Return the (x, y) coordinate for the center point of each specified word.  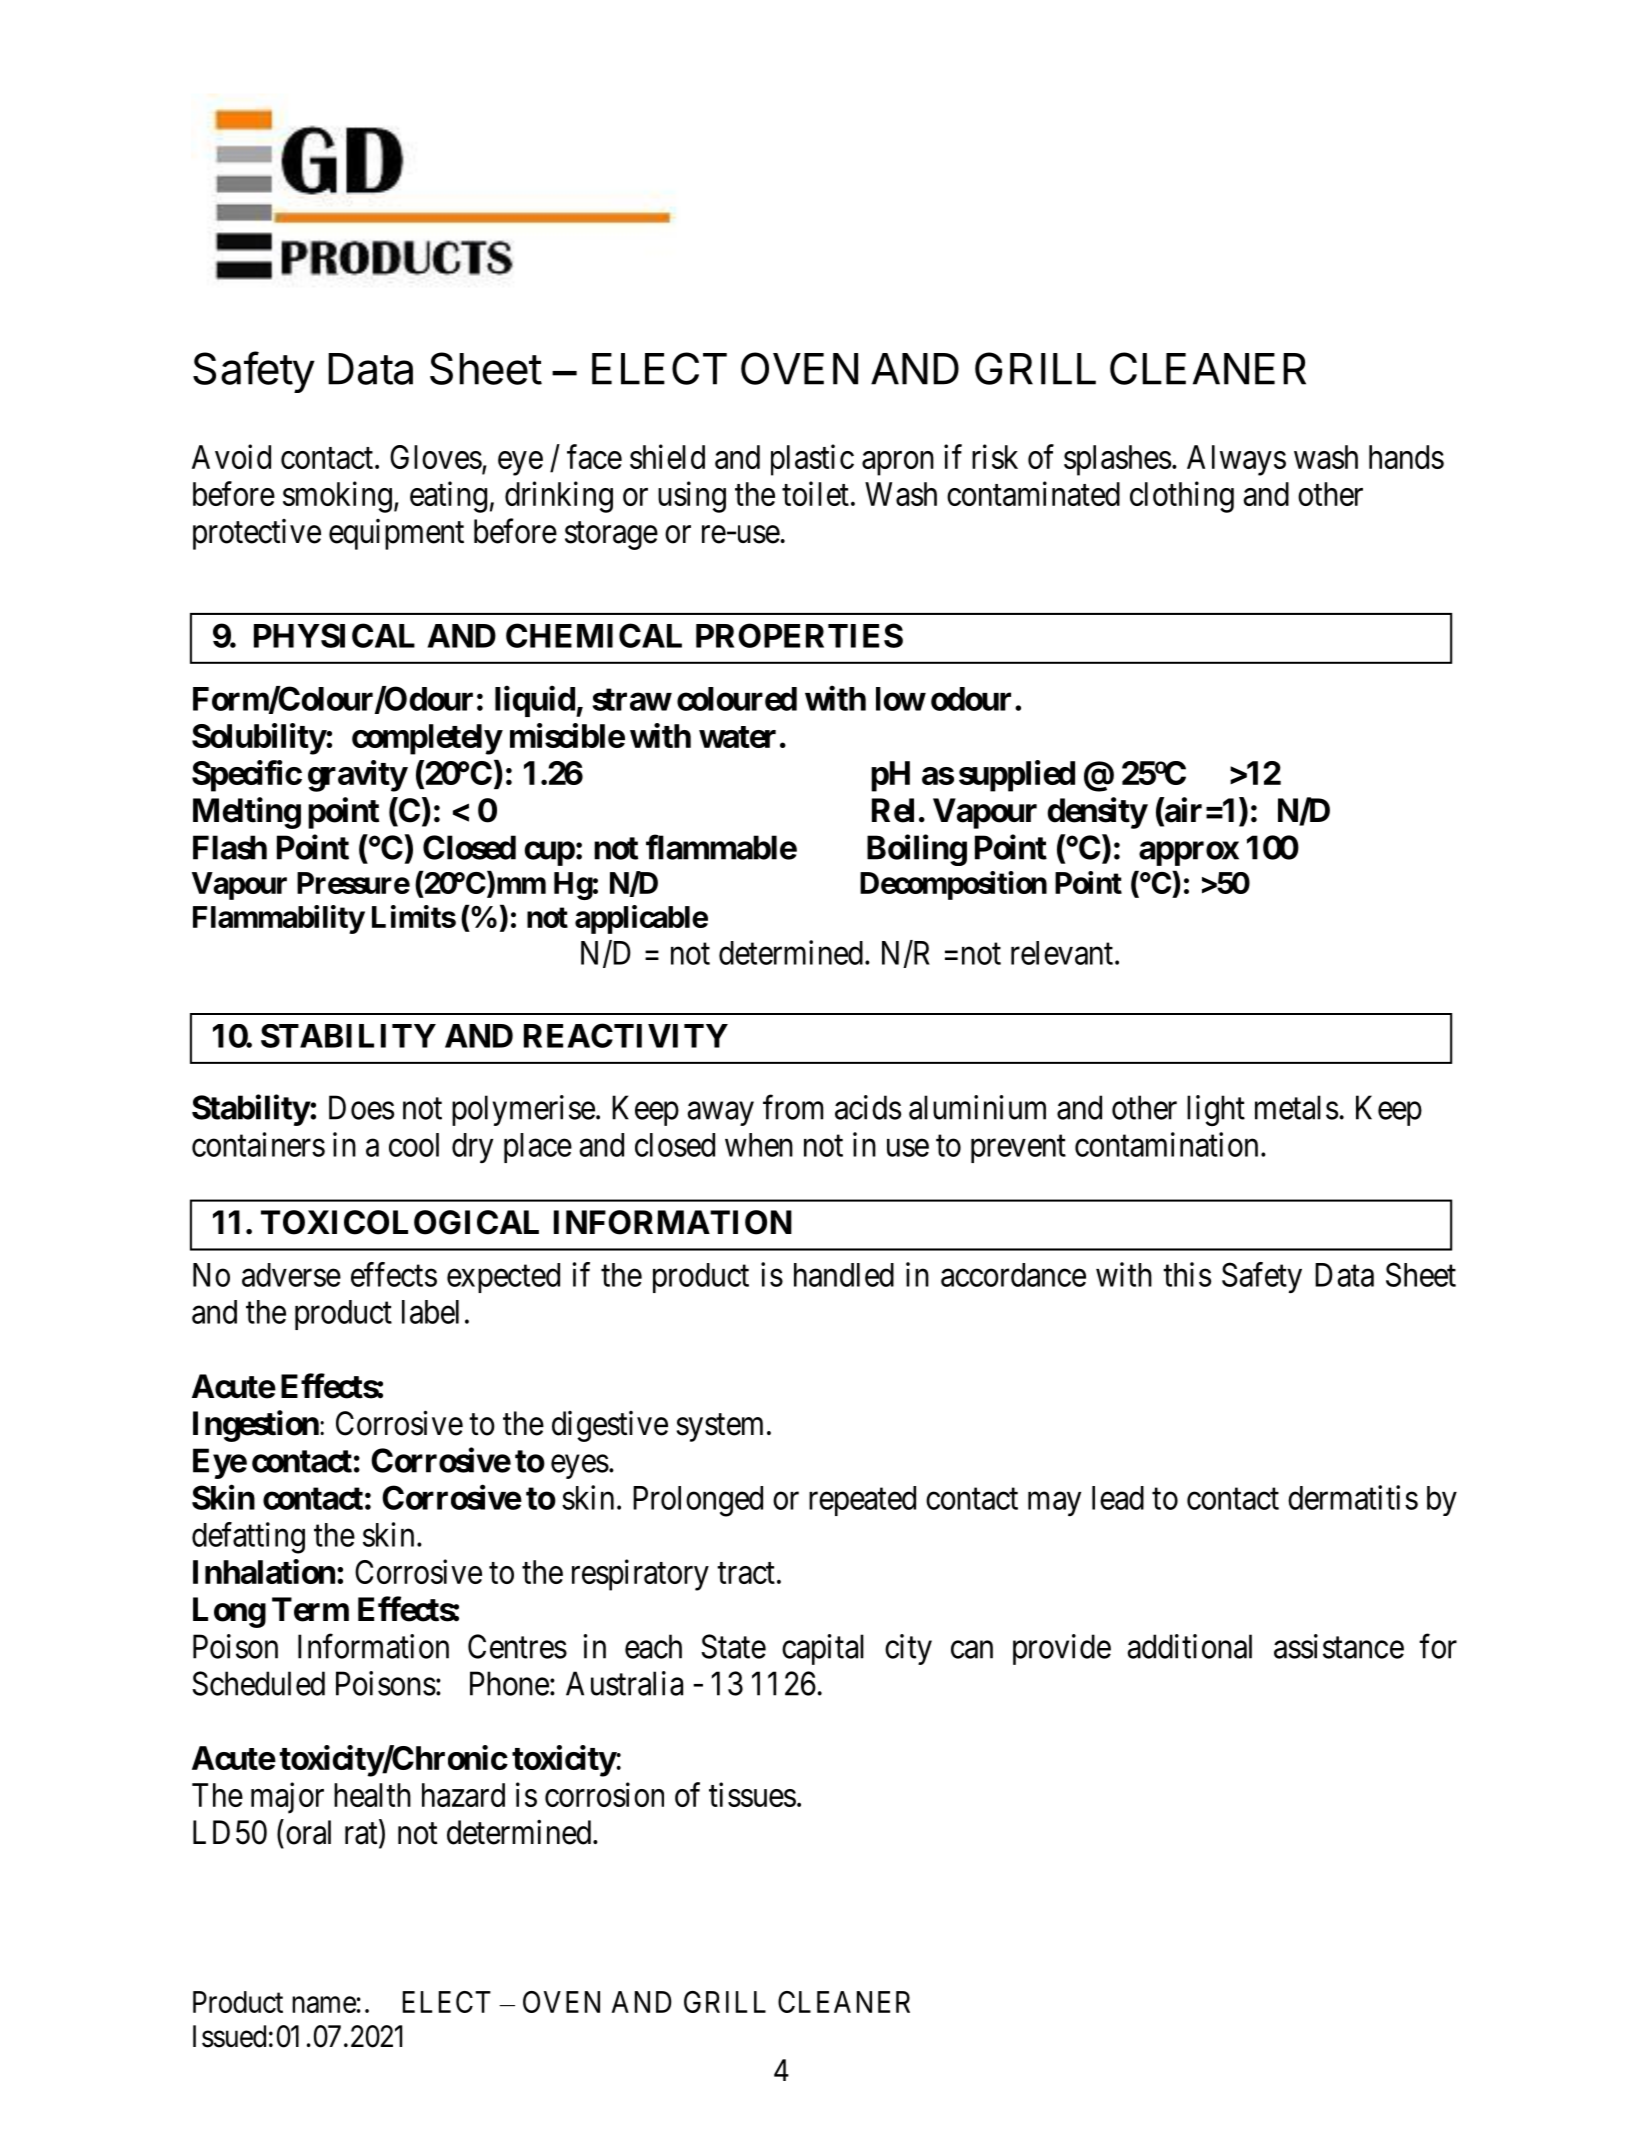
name (324, 2005)
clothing (1182, 497)
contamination (1166, 1144)
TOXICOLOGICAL (400, 1222)
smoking (337, 497)
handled (844, 1275)
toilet (815, 493)
